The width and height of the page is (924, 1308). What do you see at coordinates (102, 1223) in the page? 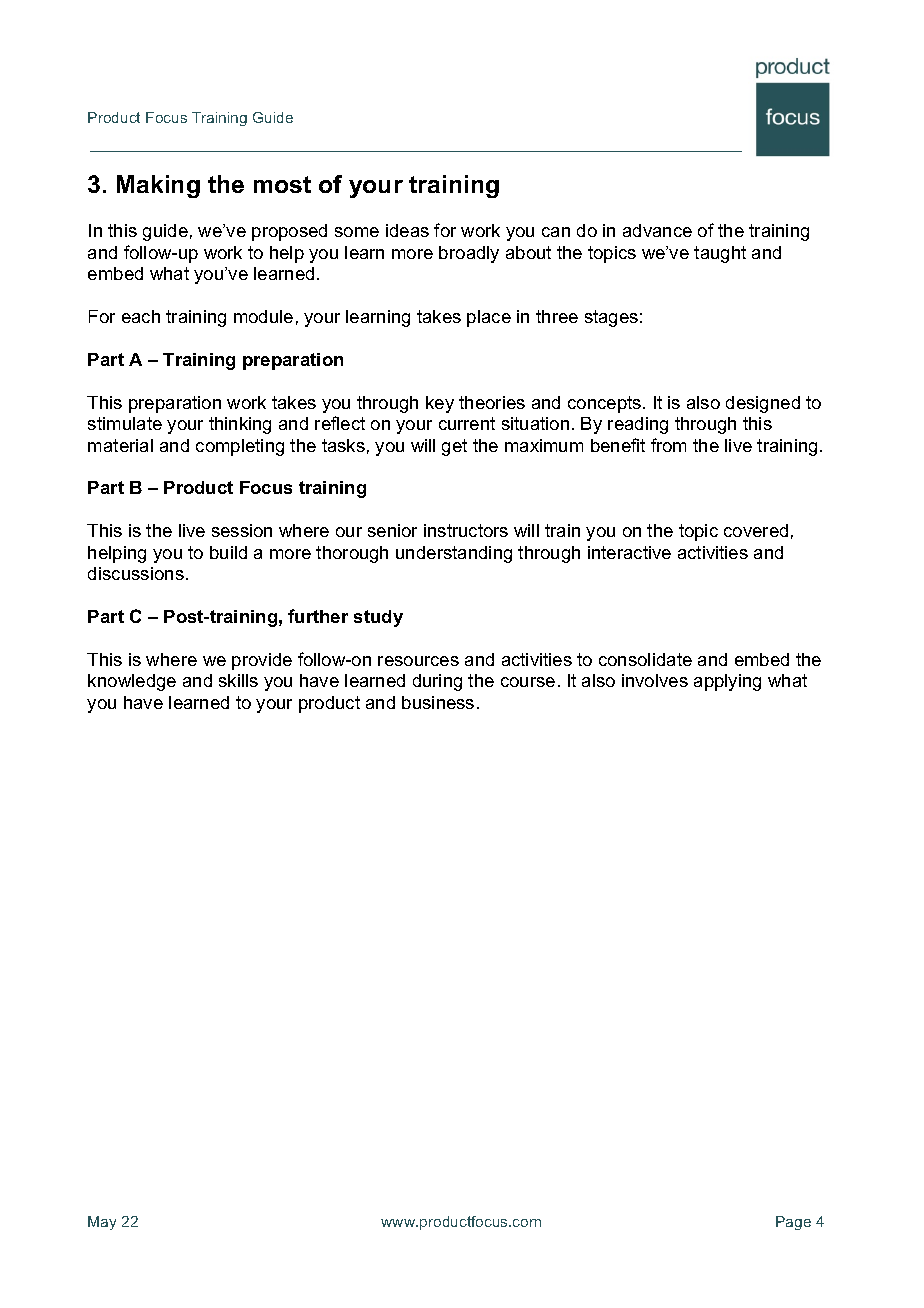
I see `May` at bounding box center [102, 1223].
